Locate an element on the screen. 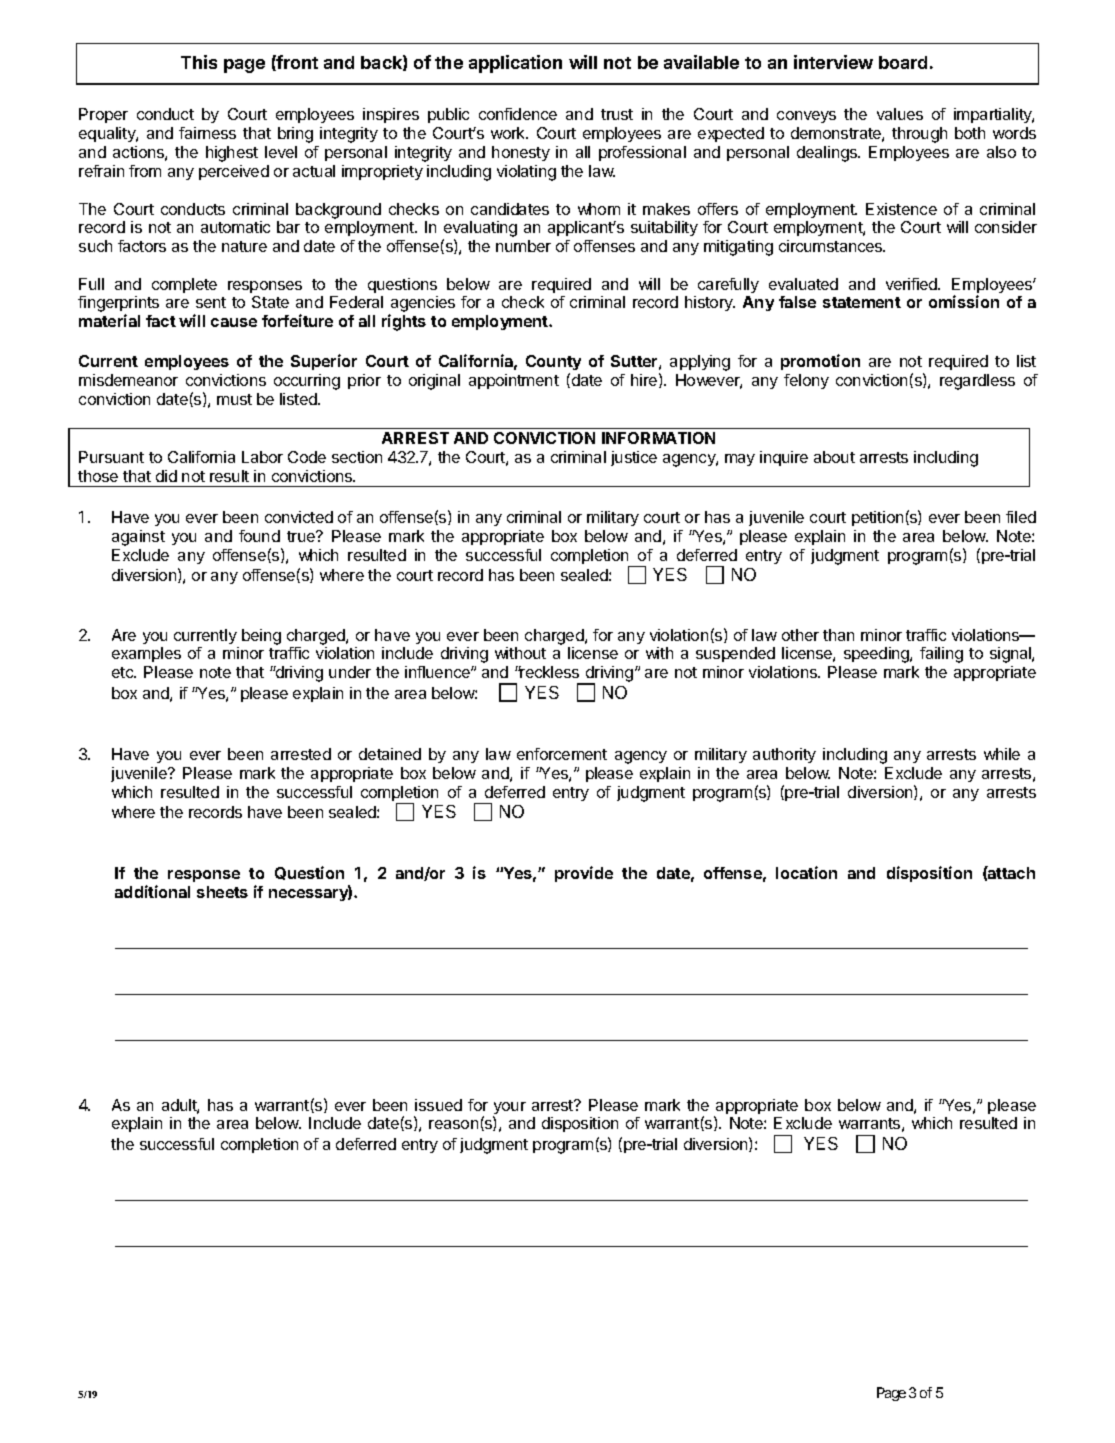 The width and height of the screenshot is (1115, 1443). sheets is located at coordinates (222, 892).
